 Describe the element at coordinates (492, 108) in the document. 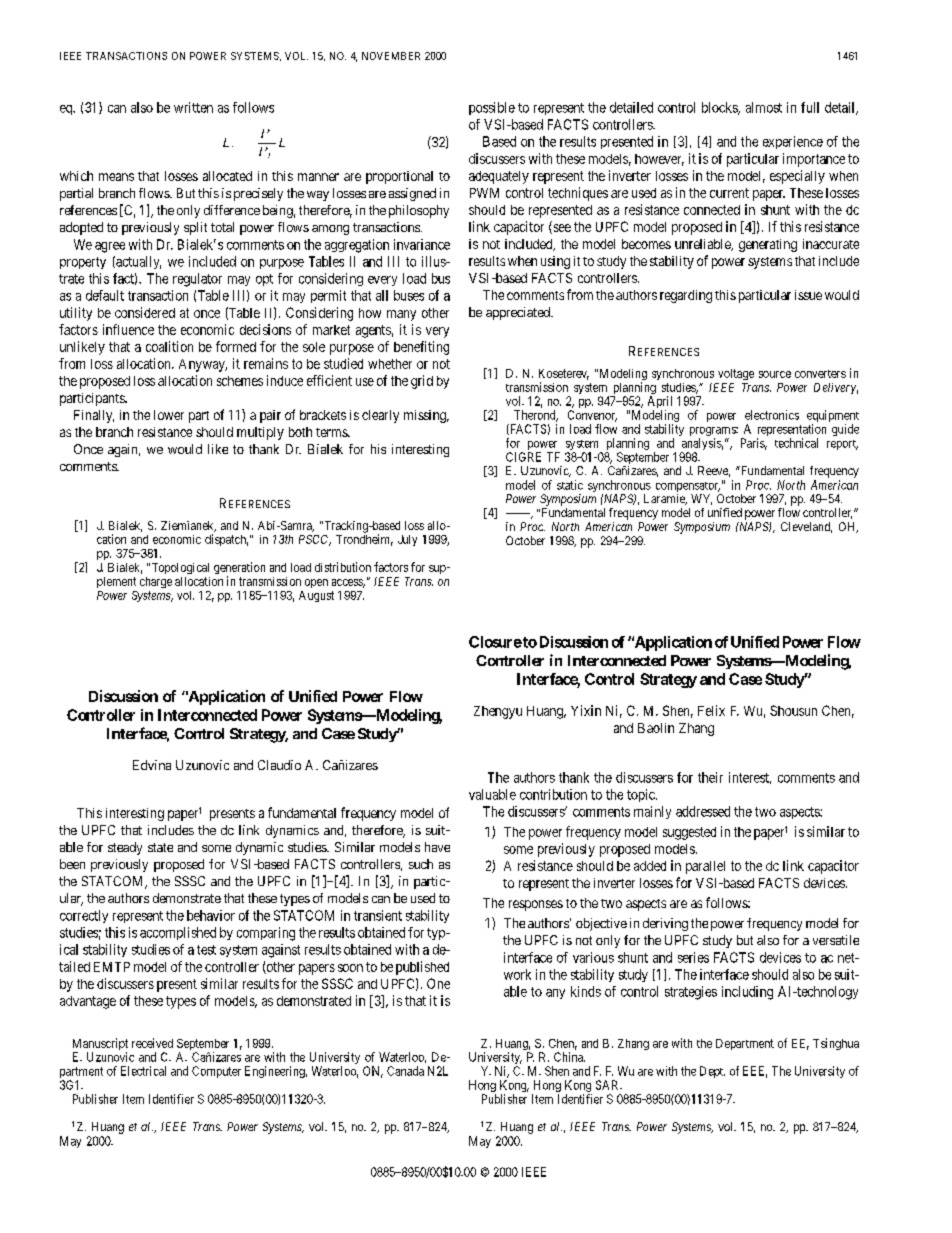

I see `possible` at that location.
